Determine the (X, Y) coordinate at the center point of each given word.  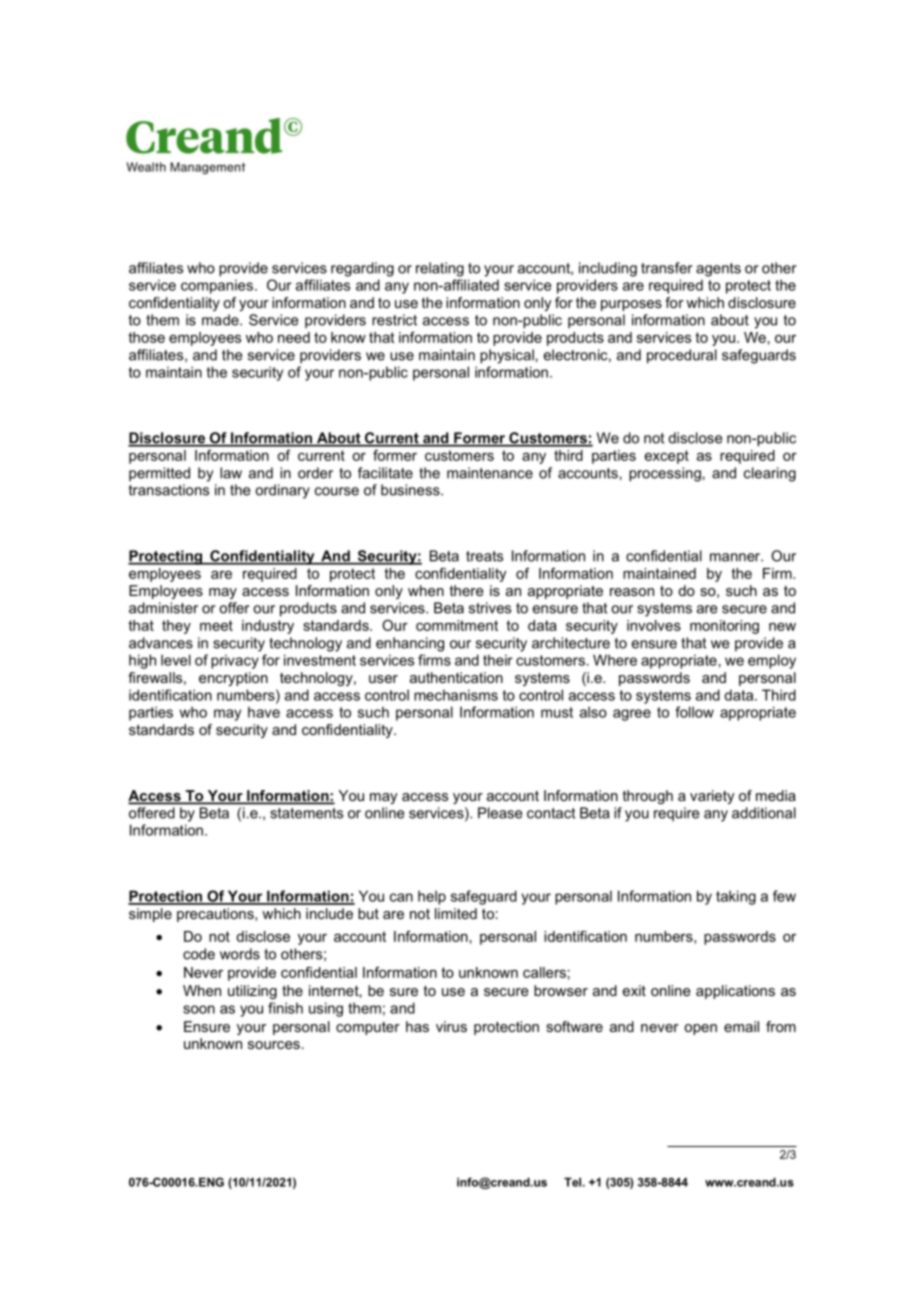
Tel (574, 1182)
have (264, 712)
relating (440, 269)
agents (718, 270)
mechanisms (456, 695)
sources (274, 1045)
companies (217, 286)
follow (694, 712)
